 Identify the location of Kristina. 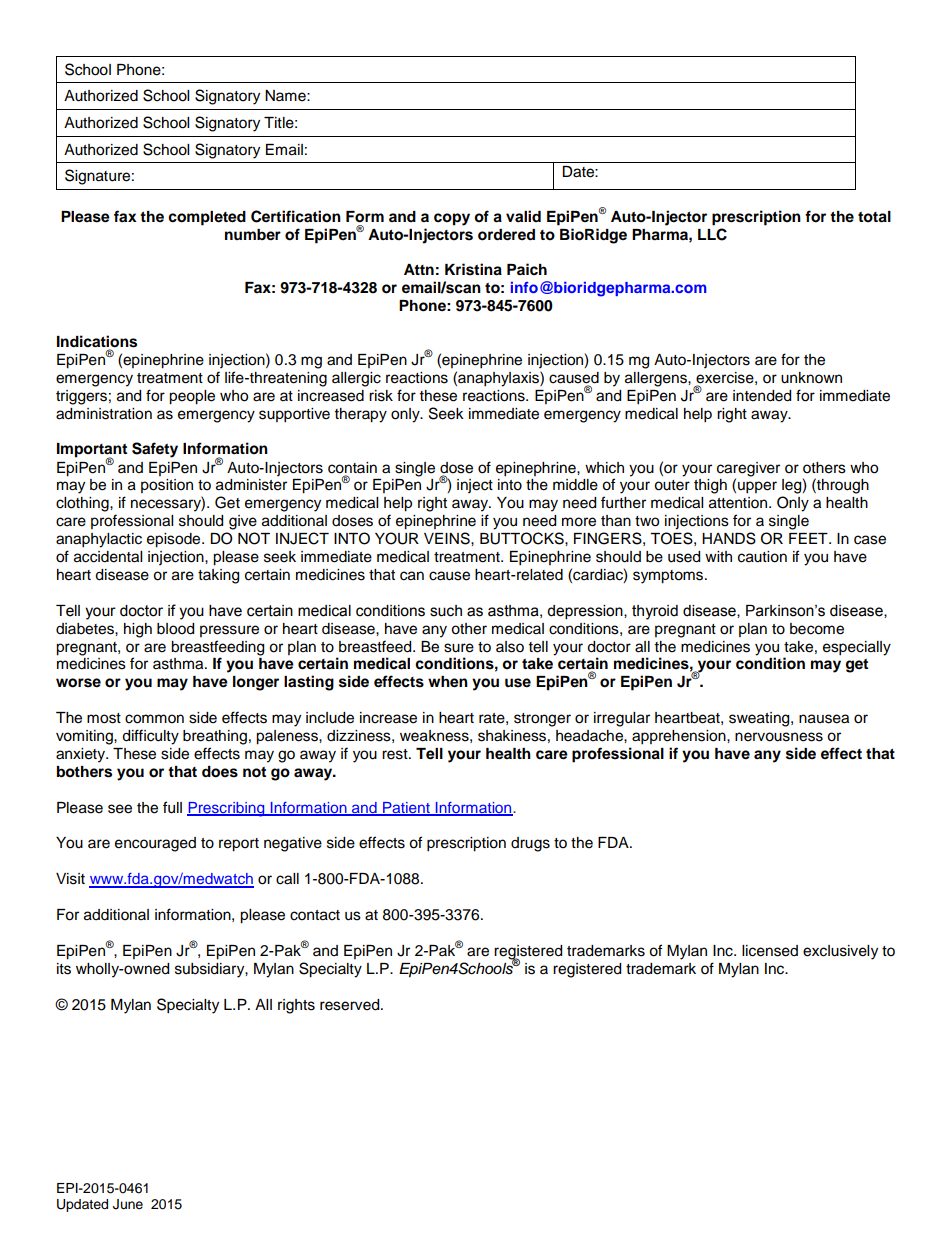
(473, 269).
